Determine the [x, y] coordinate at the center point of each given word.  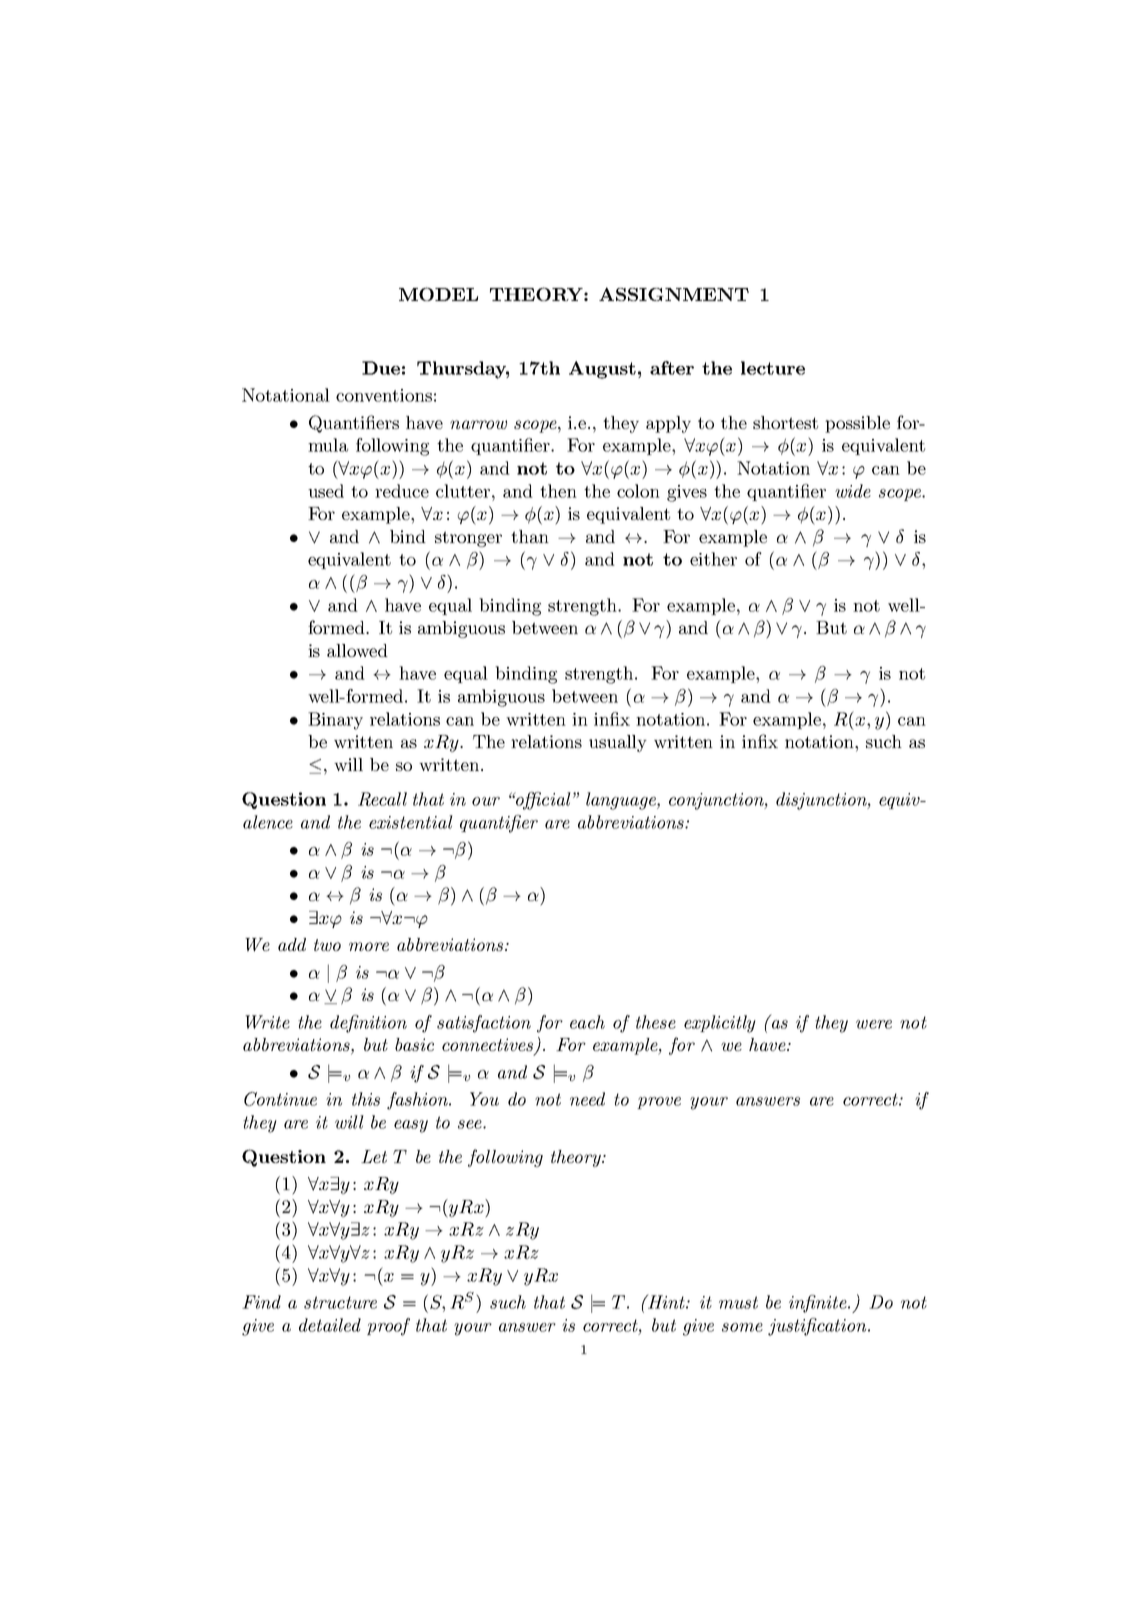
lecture [773, 368]
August [602, 370]
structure [340, 1302]
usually [618, 743]
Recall [382, 799]
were [874, 1024]
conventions [384, 395]
